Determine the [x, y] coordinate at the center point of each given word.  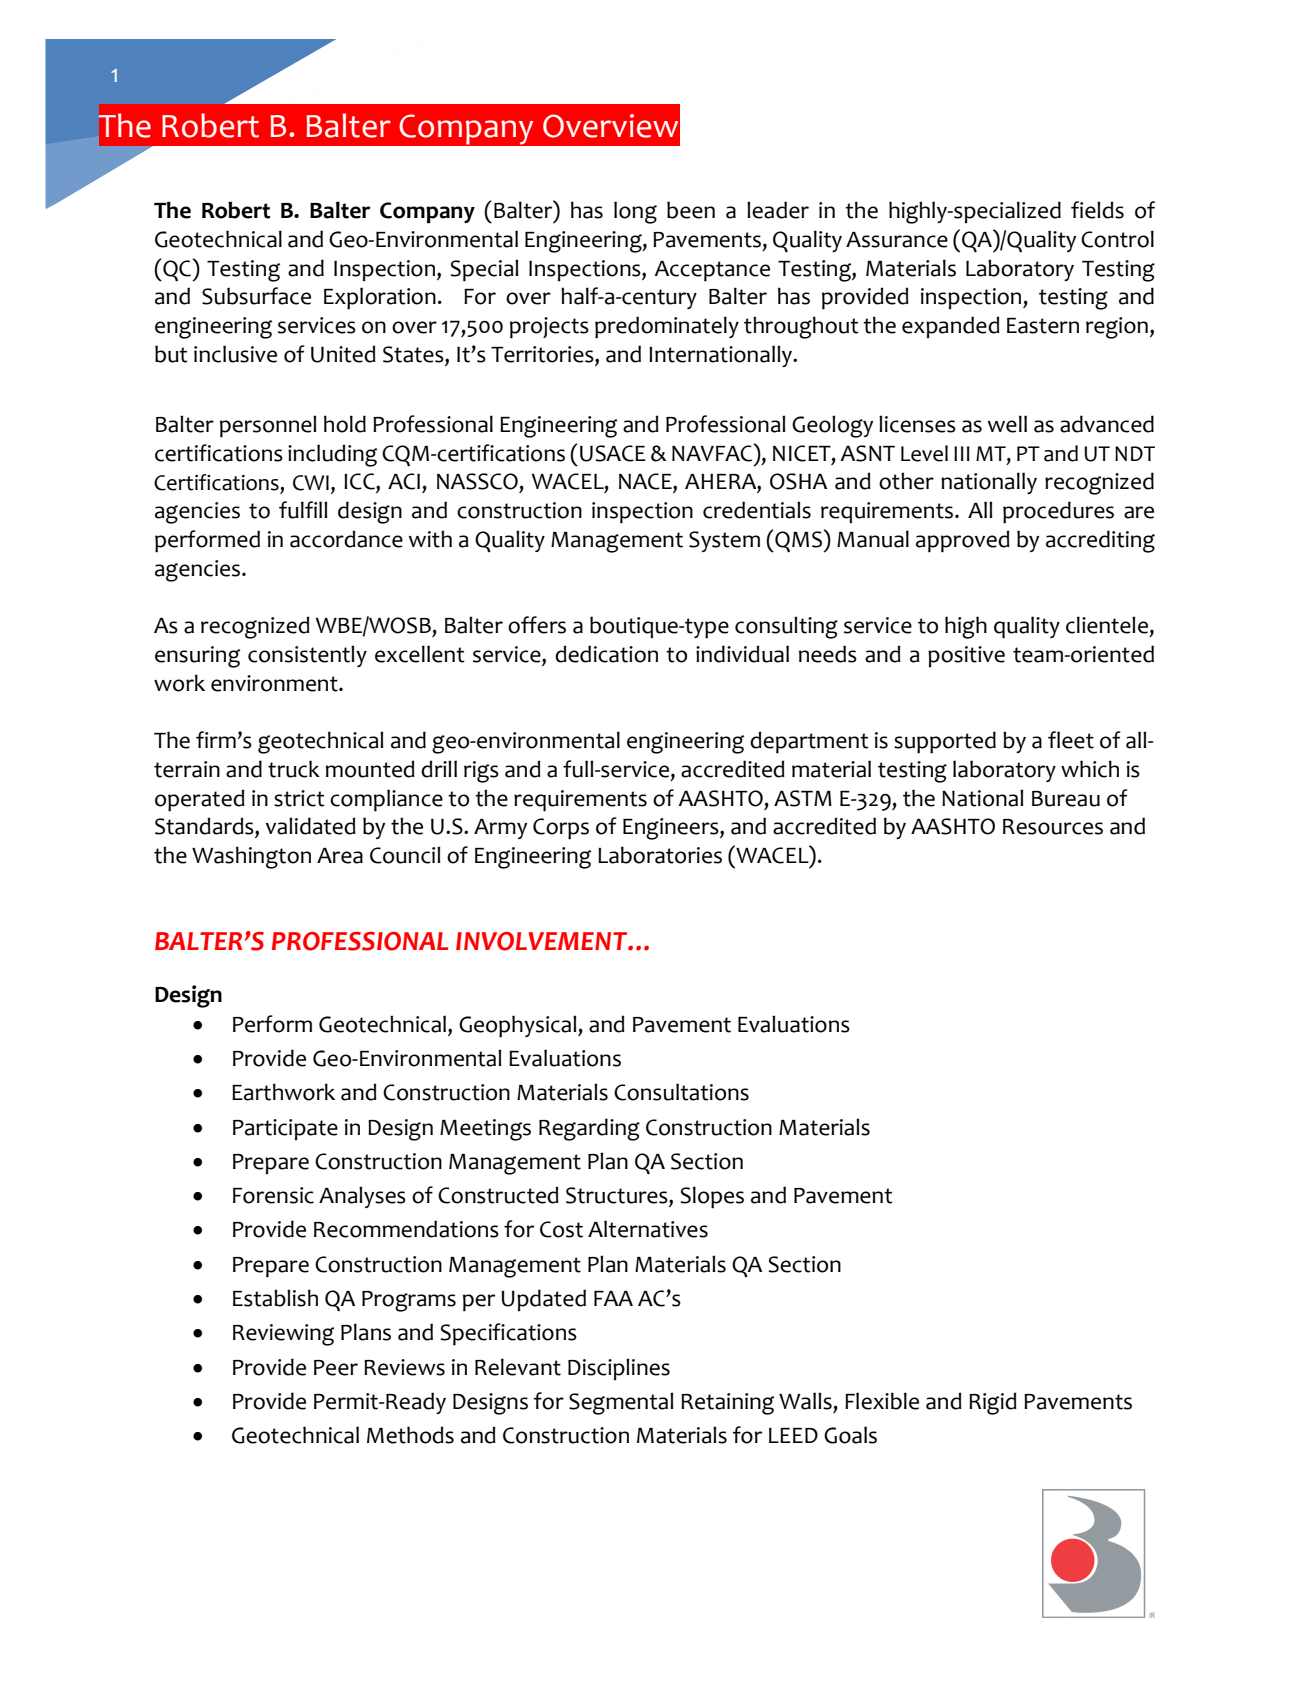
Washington [251, 857]
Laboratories [660, 855]
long [635, 212]
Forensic [273, 1195]
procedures [1058, 512]
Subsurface [256, 296]
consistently [307, 656]
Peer [336, 1368]
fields [1097, 210]
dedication [606, 654]
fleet [1071, 740]
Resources [1053, 827]
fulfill [303, 510]
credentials [757, 510]
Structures [618, 1196]
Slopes [712, 1197]
